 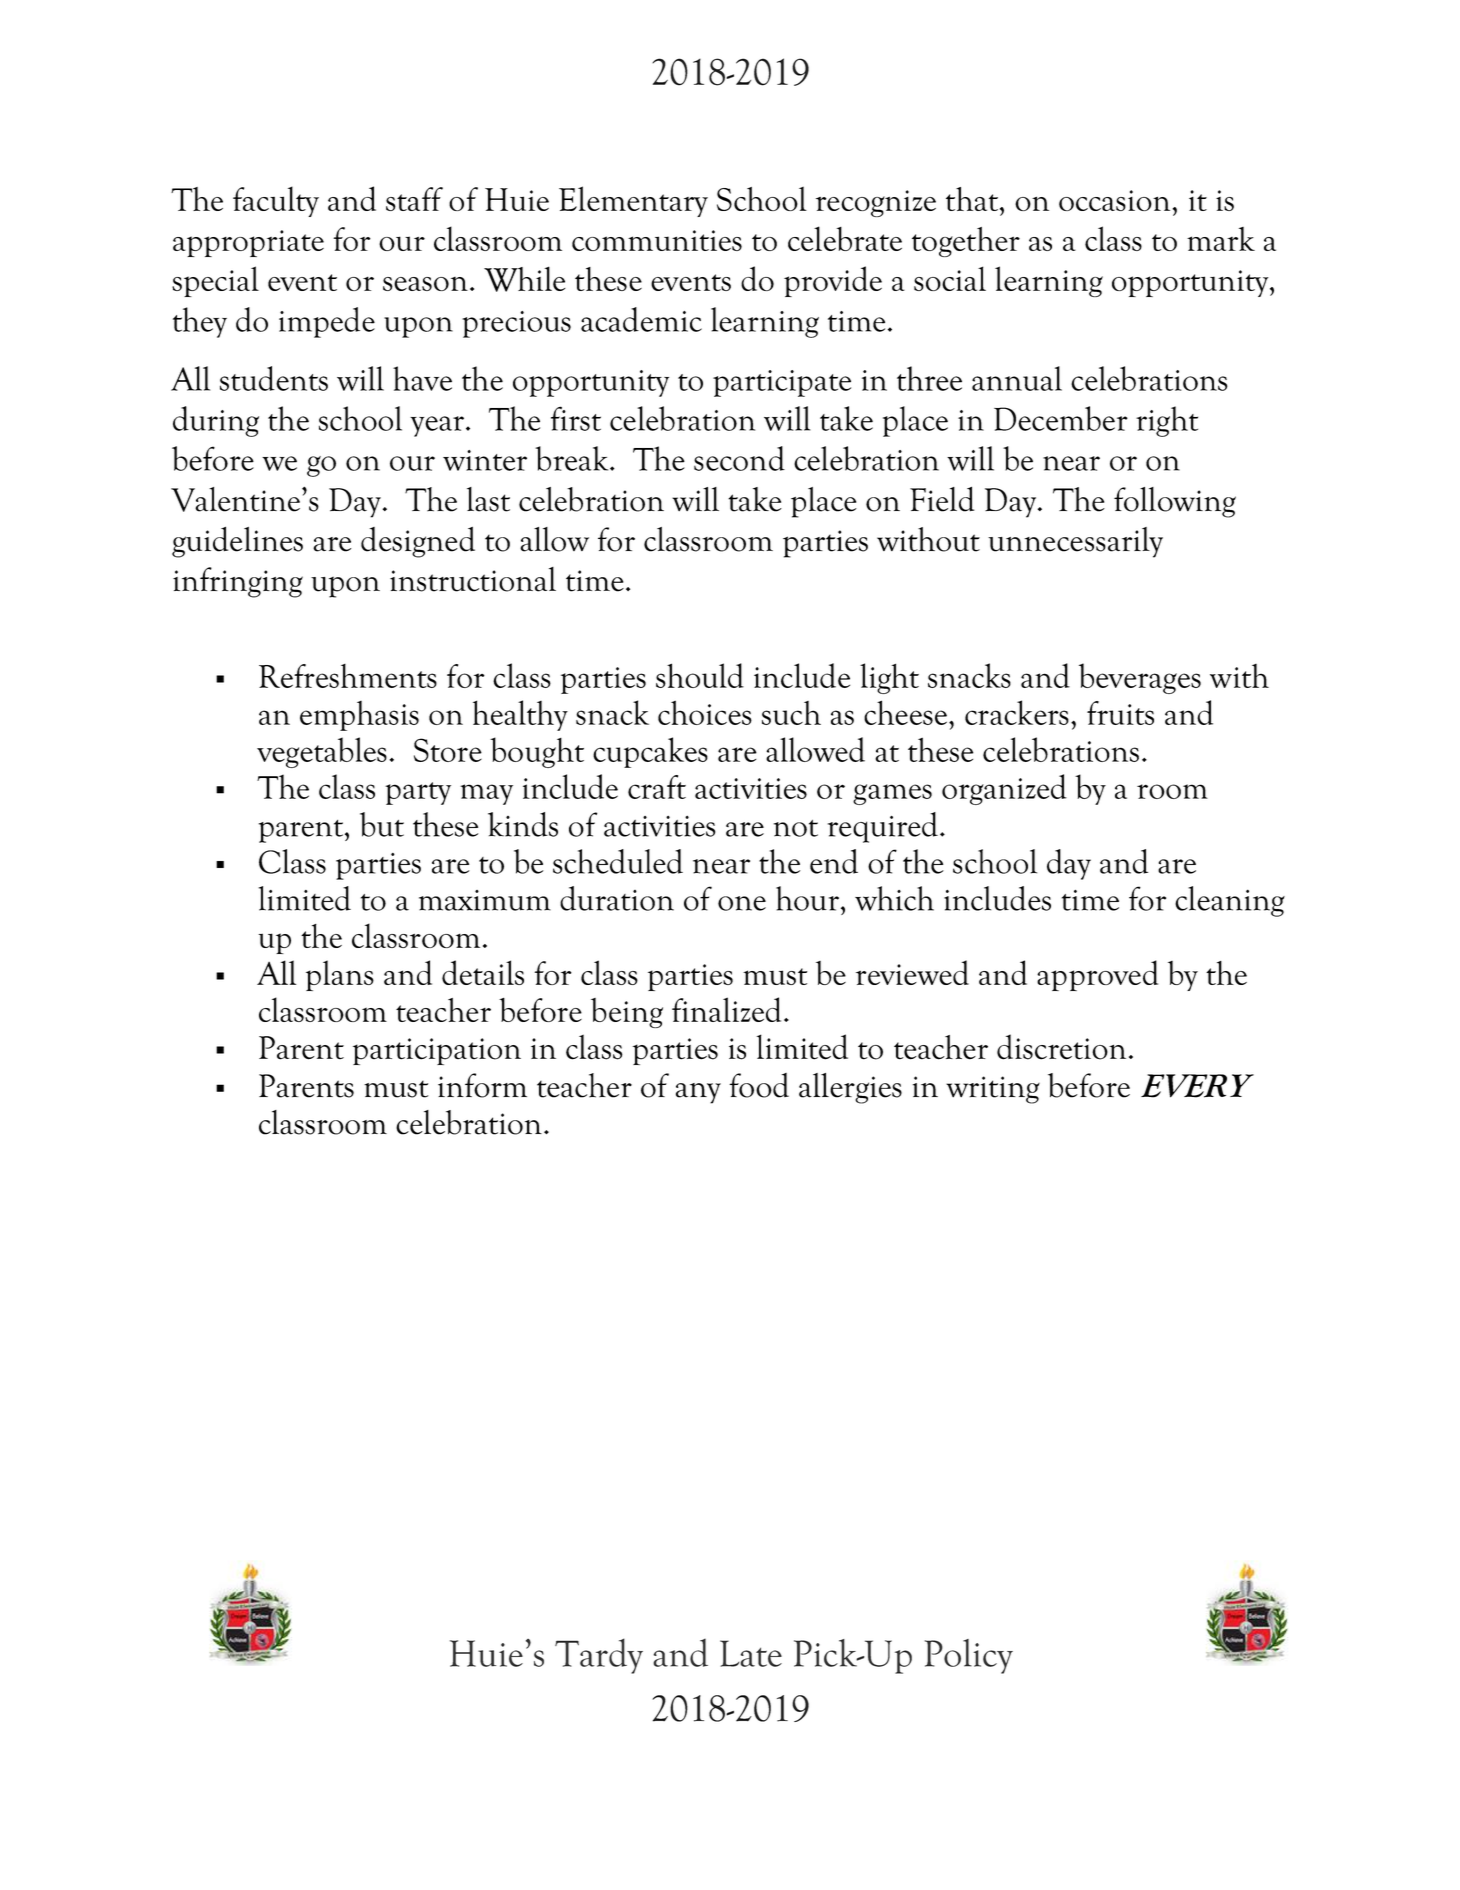 I want to click on approved, so click(x=1097, y=975).
